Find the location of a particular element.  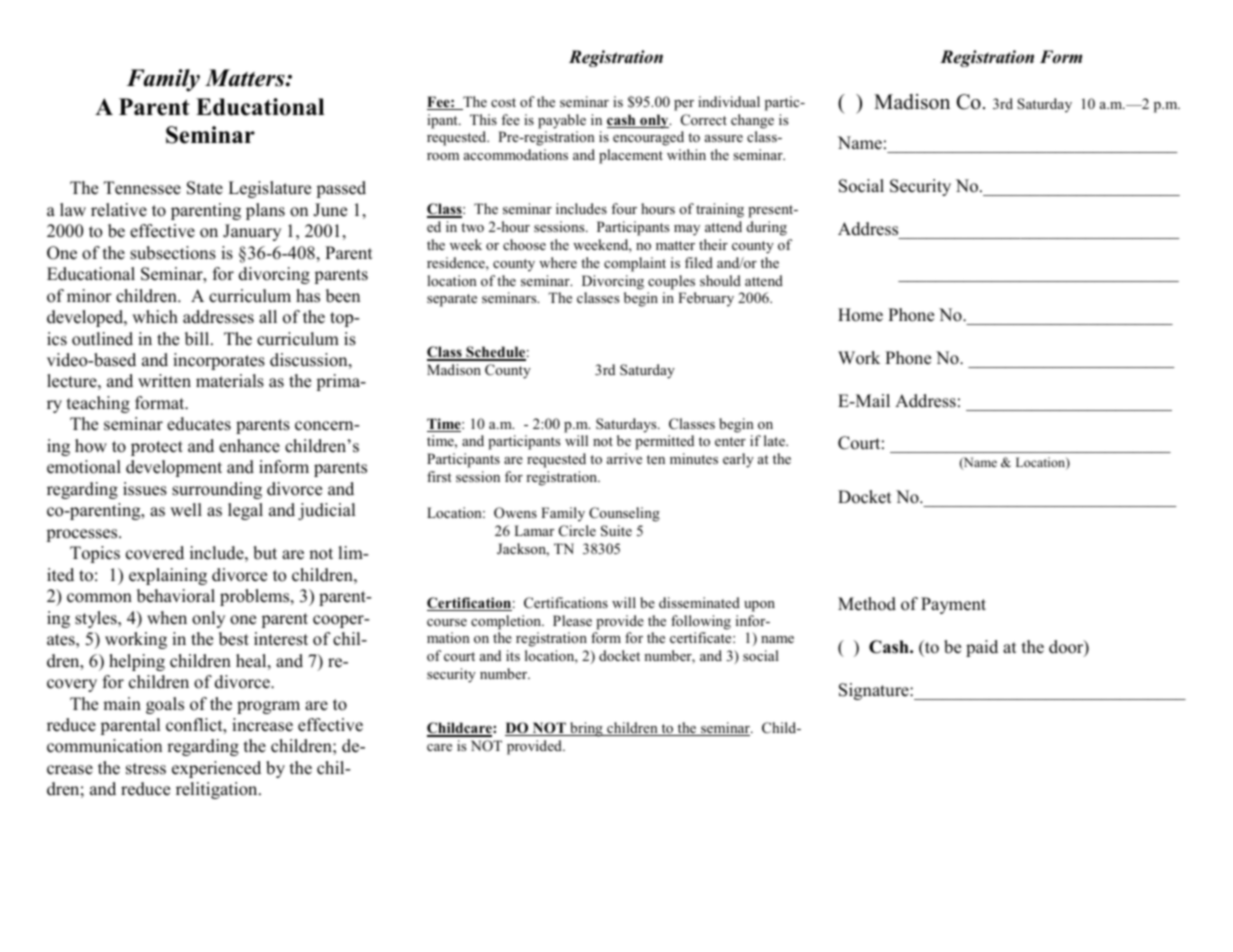

subsections is located at coordinates (173, 253).
